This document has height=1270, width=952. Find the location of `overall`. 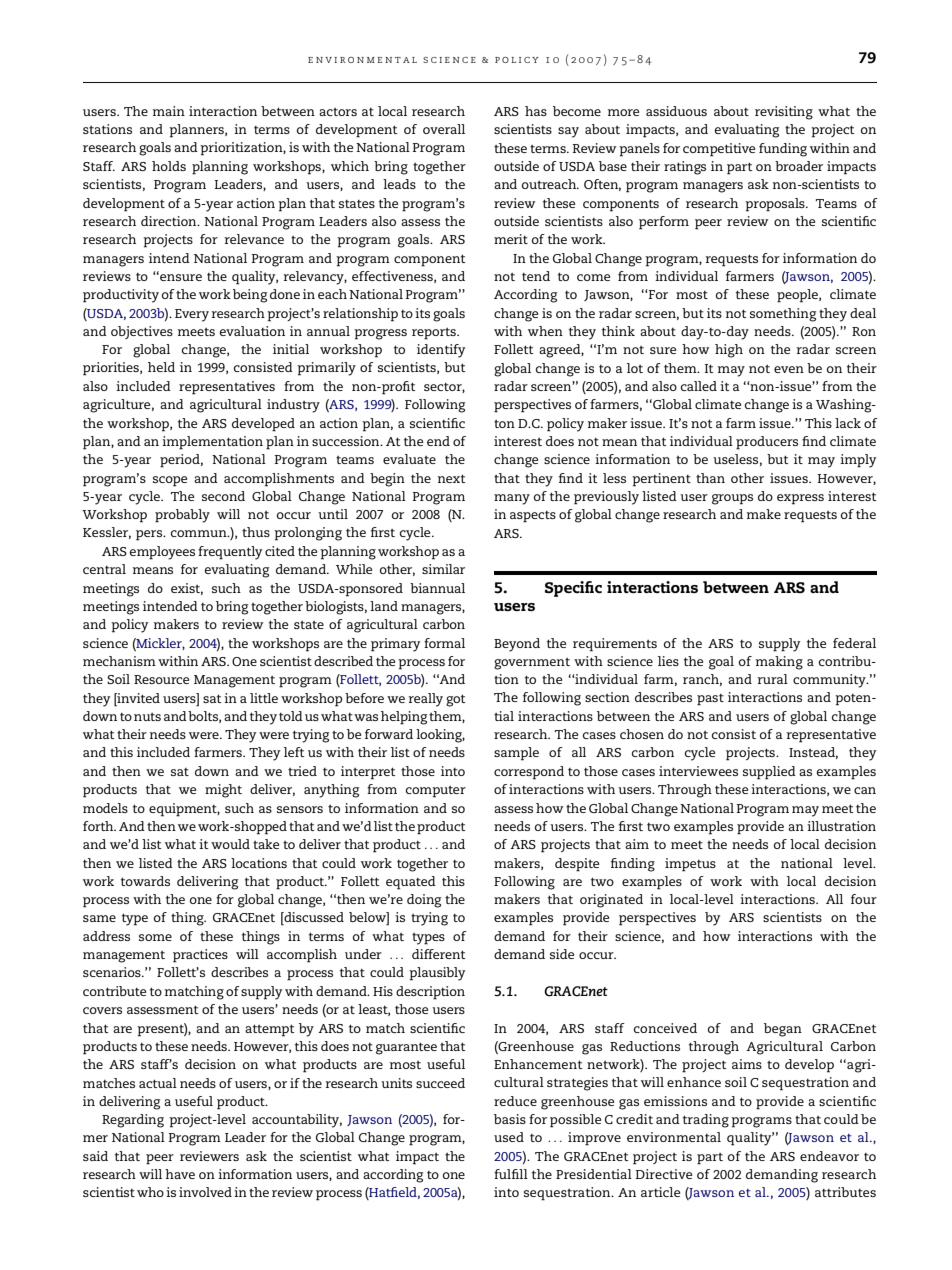

overall is located at coordinates (444, 129).
